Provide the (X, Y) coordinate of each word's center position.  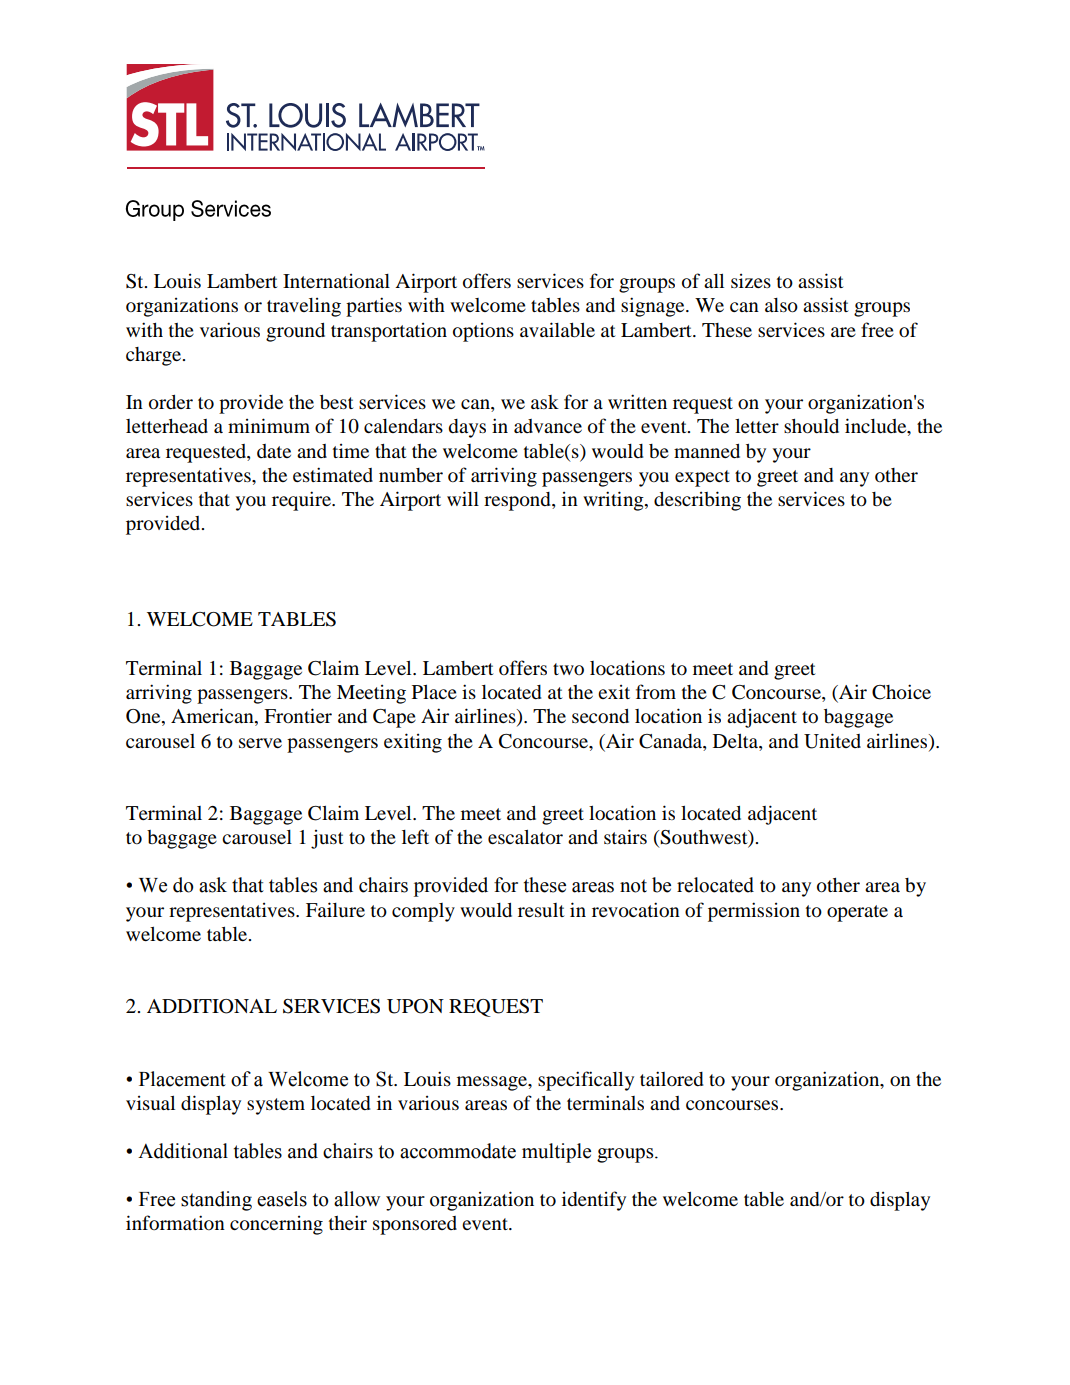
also (781, 305)
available (557, 330)
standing (216, 1201)
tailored (671, 1079)
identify (594, 1201)
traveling (304, 307)
